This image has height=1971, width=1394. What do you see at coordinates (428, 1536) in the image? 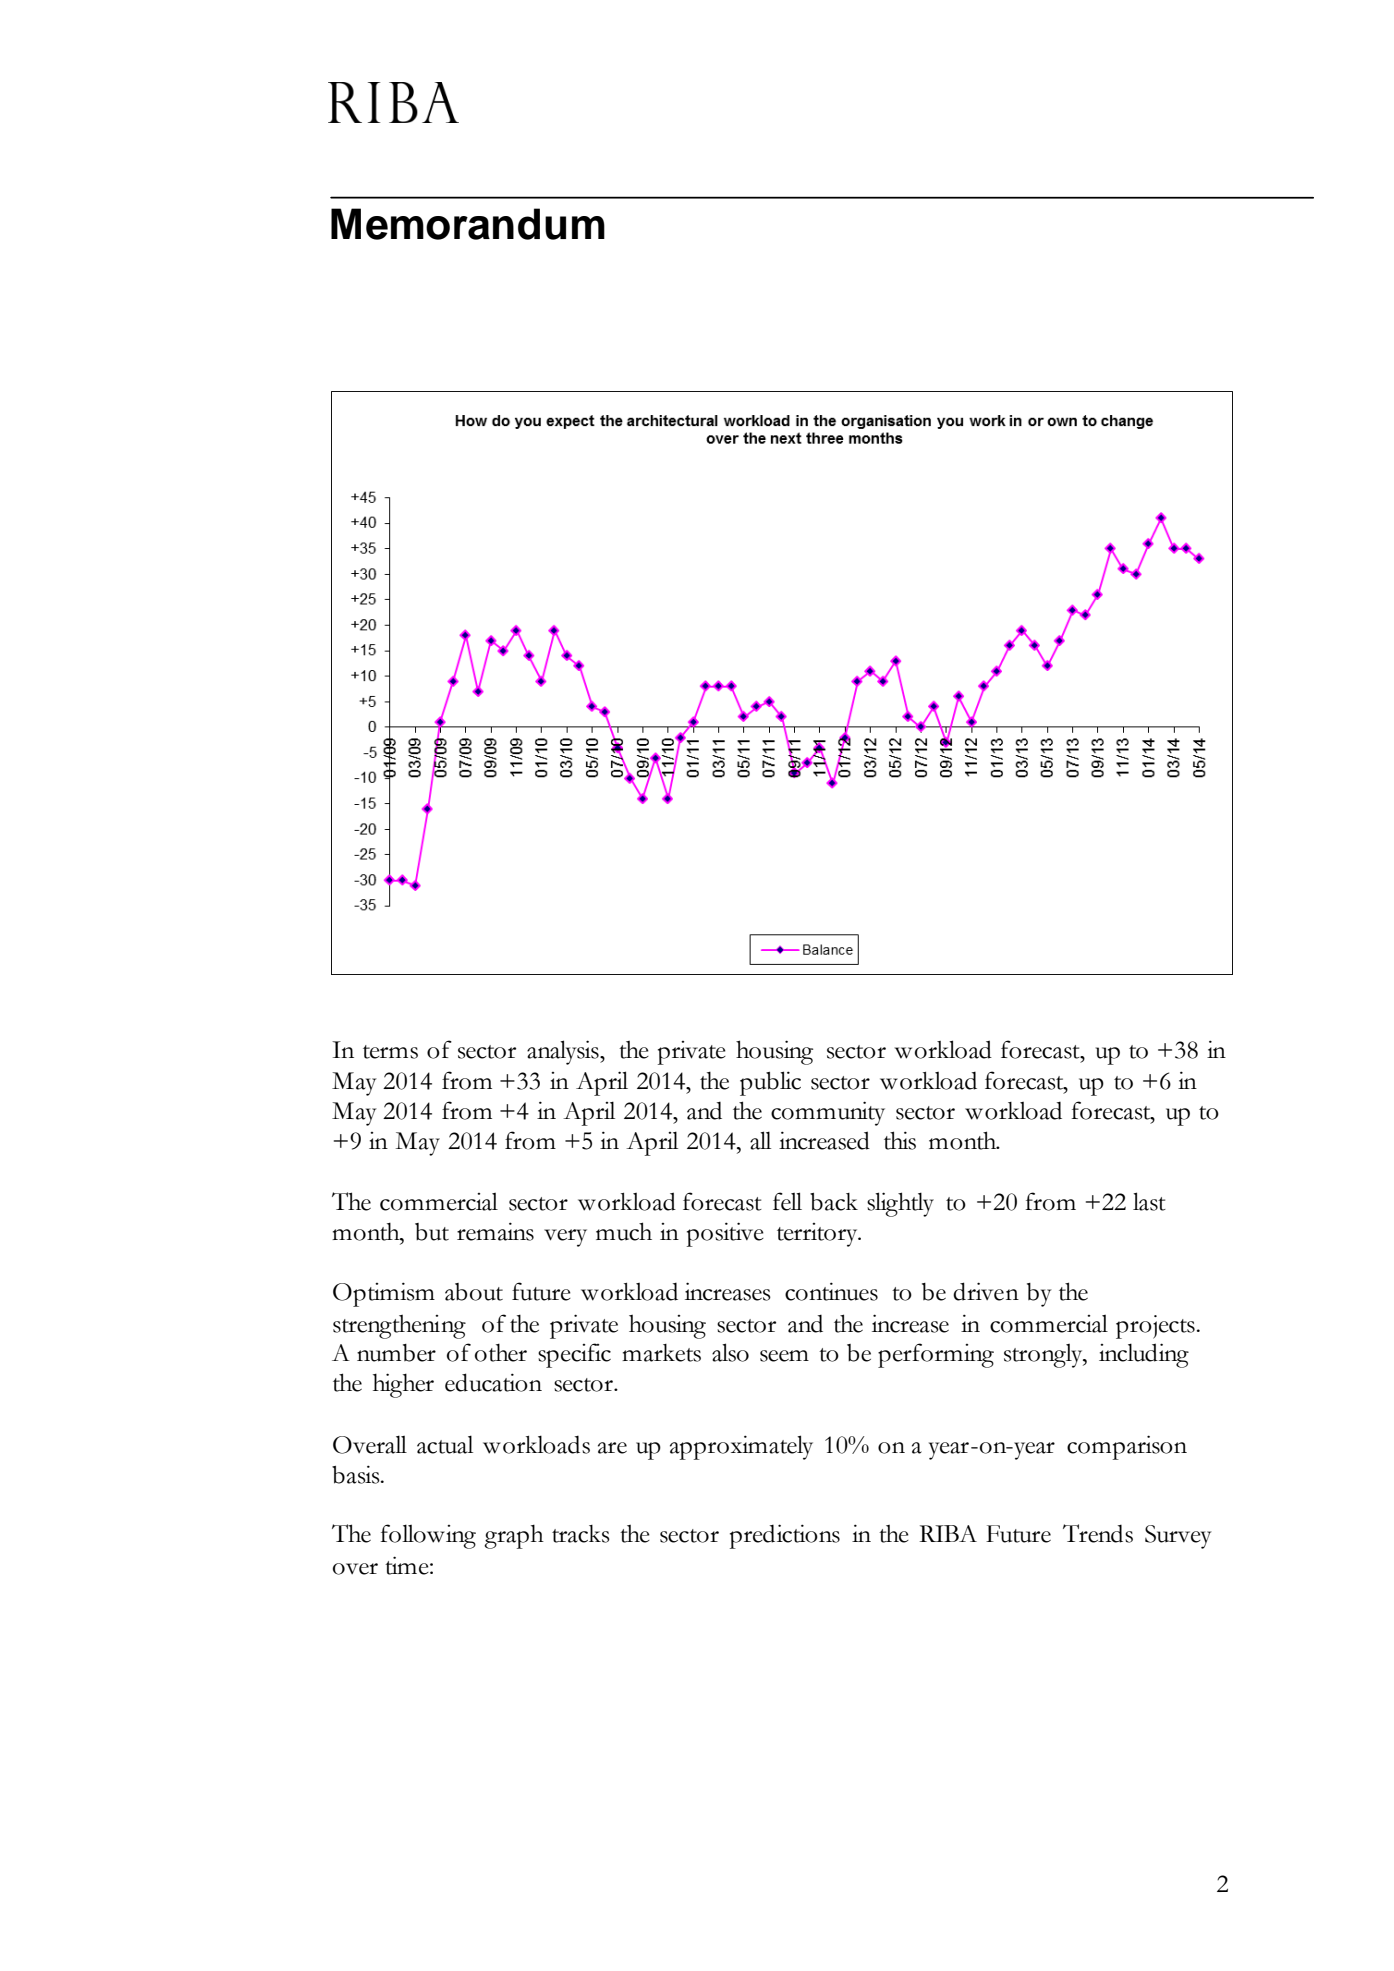
I see `following` at bounding box center [428, 1536].
